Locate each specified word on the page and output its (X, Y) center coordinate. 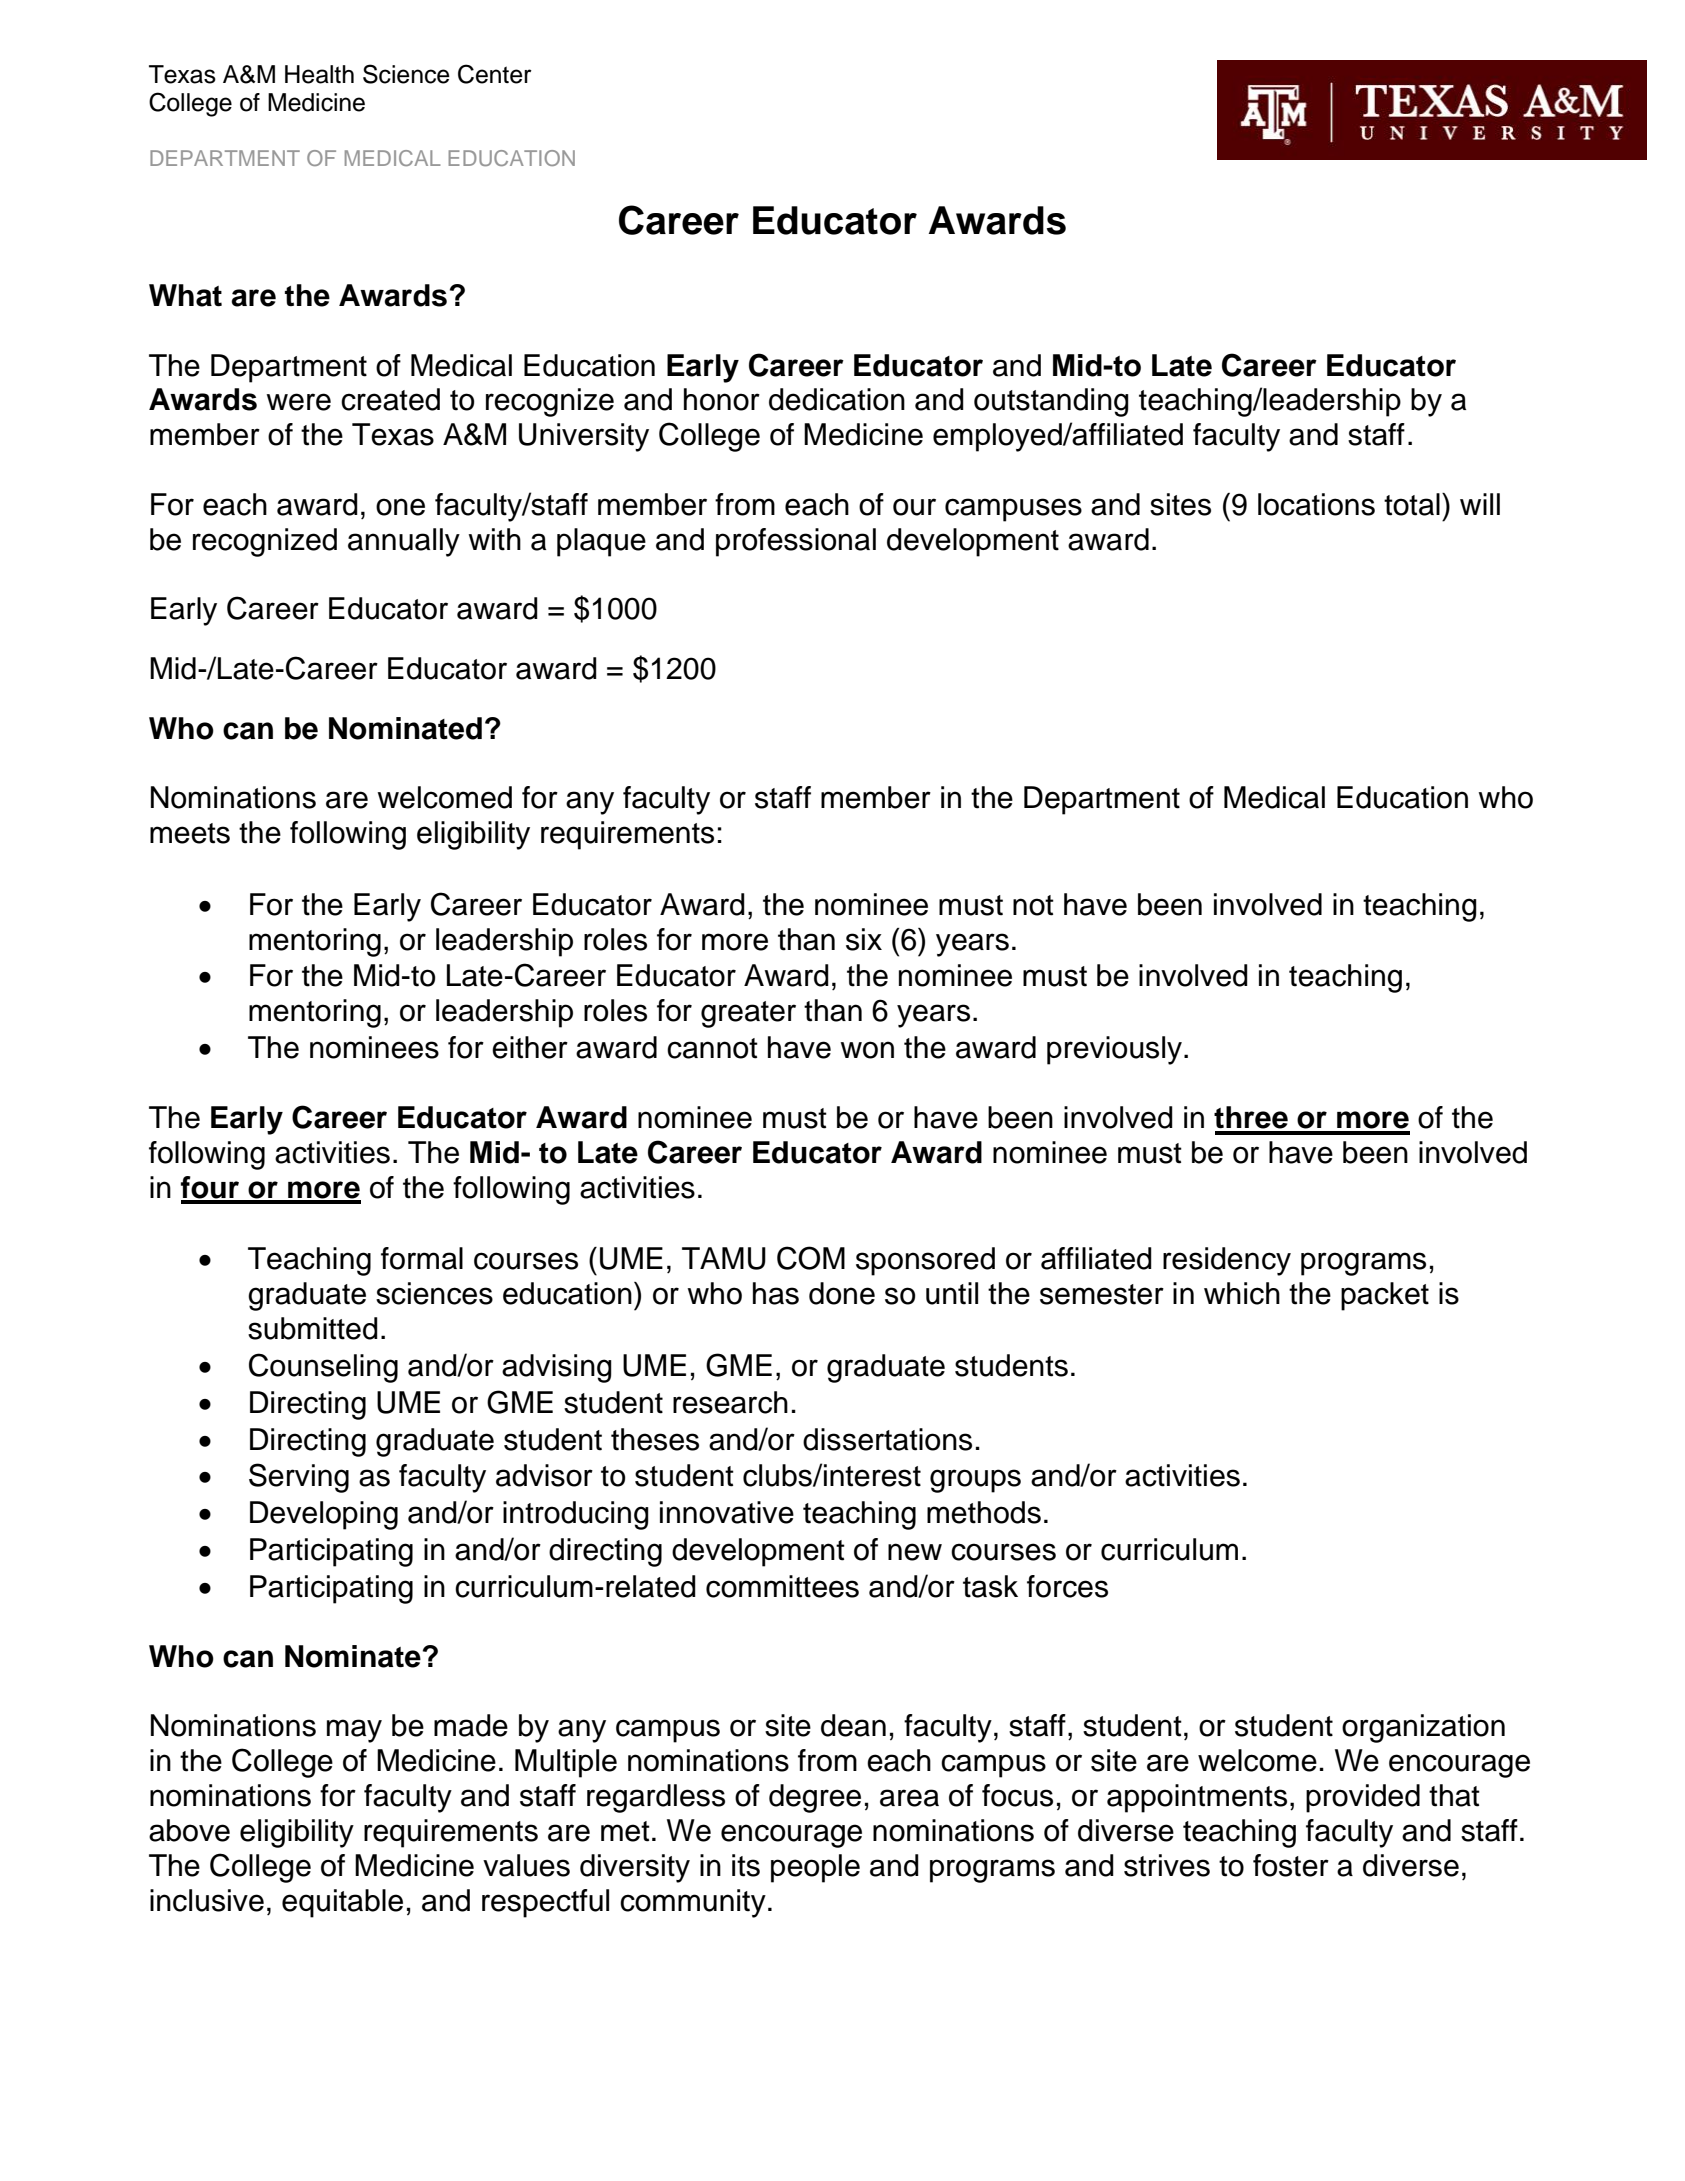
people (815, 1868)
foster (1291, 1865)
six (864, 939)
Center (495, 74)
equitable (342, 1903)
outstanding (1051, 402)
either (530, 1047)
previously (1114, 1050)
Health (319, 74)
